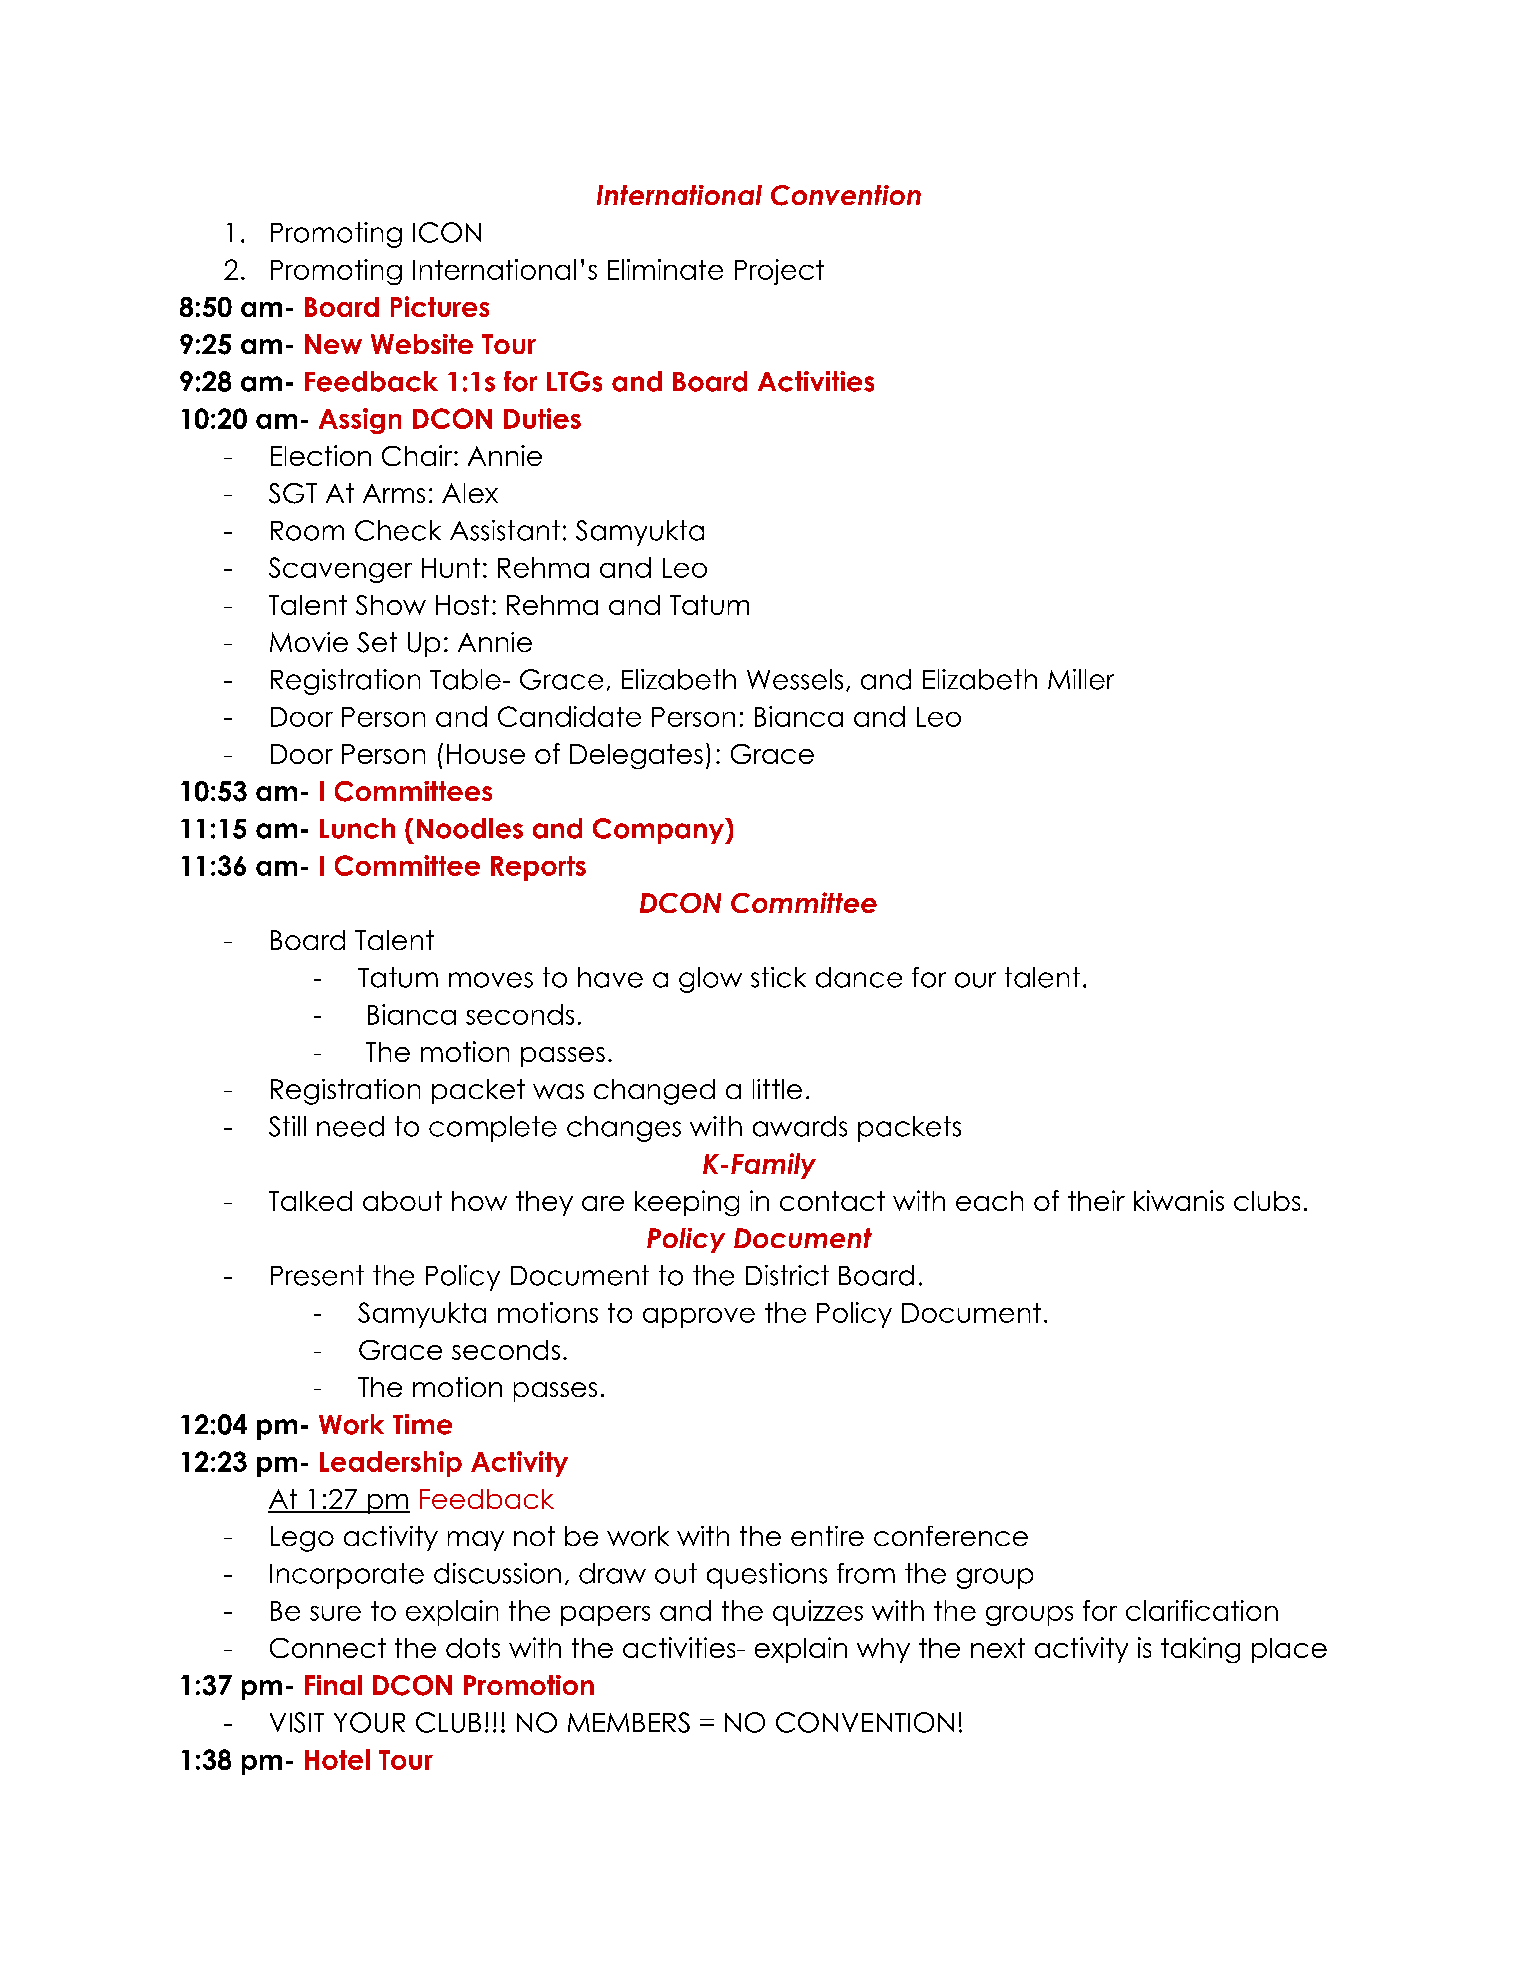 This screenshot has width=1520, height=1967. I want to click on Pictures, so click(440, 306).
